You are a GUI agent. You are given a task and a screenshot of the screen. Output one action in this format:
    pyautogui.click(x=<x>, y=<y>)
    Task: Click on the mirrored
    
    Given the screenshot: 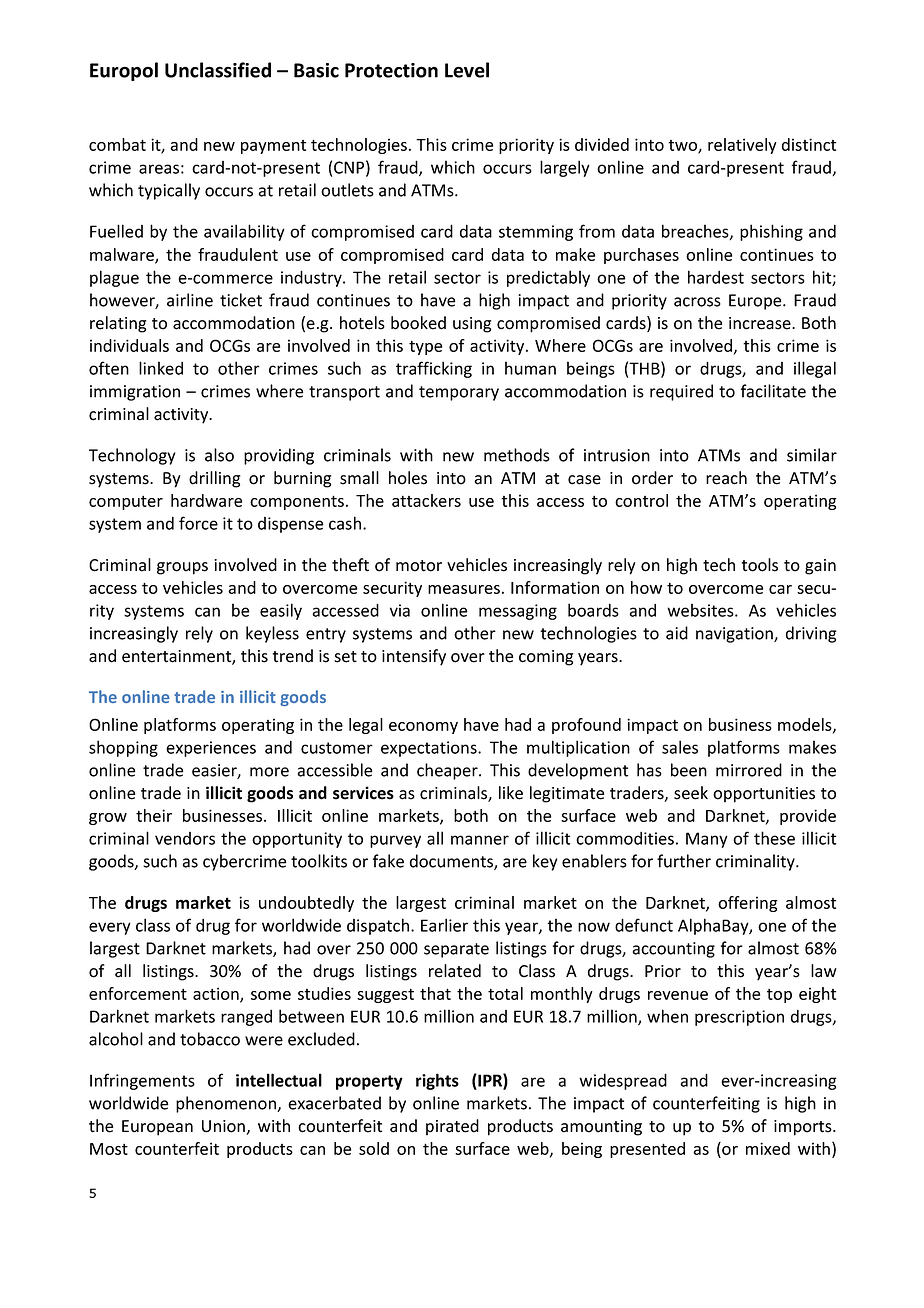 What is the action you would take?
    pyautogui.click(x=749, y=770)
